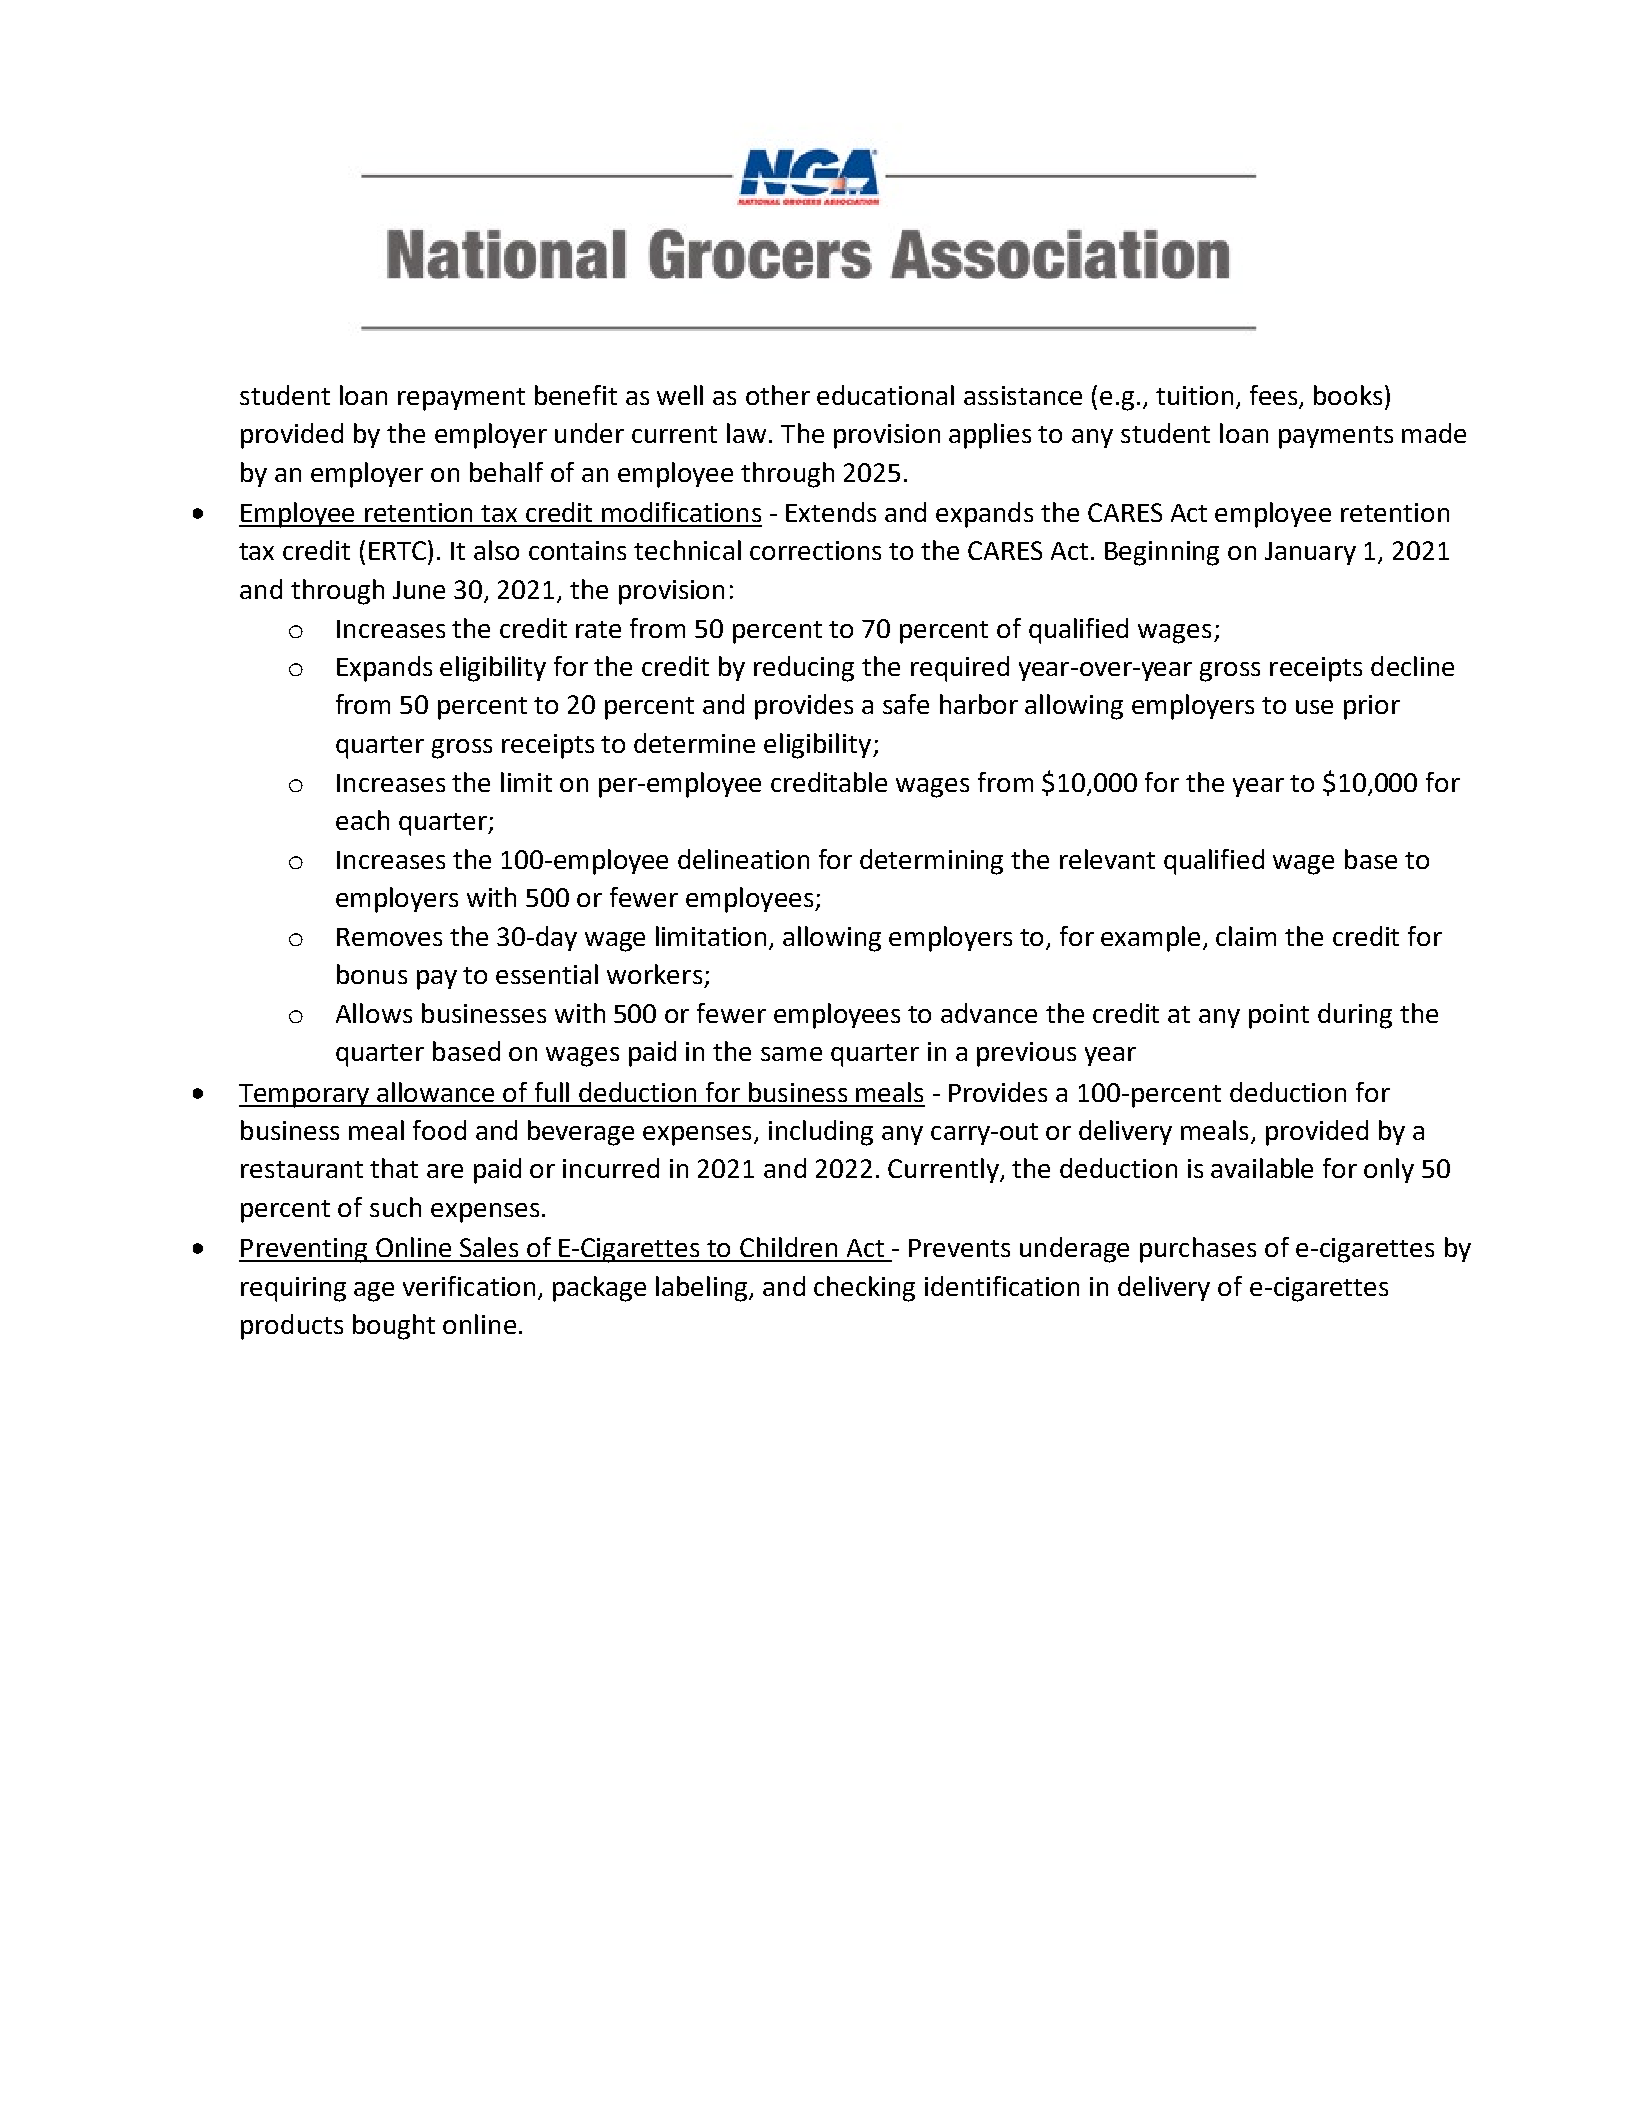 The image size is (1627, 2106). I want to click on payments, so click(1336, 437).
